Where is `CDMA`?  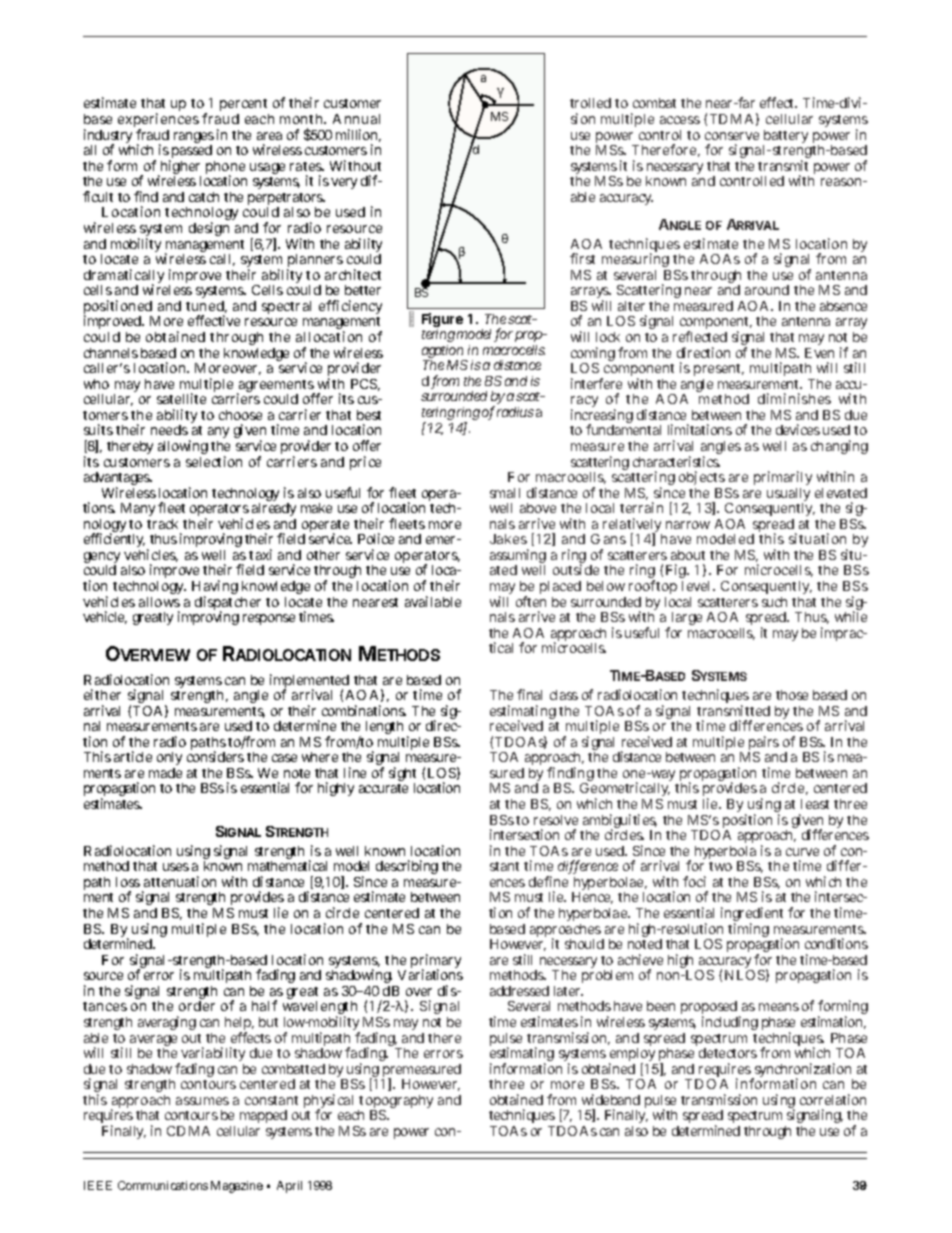
CDMA is located at coordinates (188, 1131).
